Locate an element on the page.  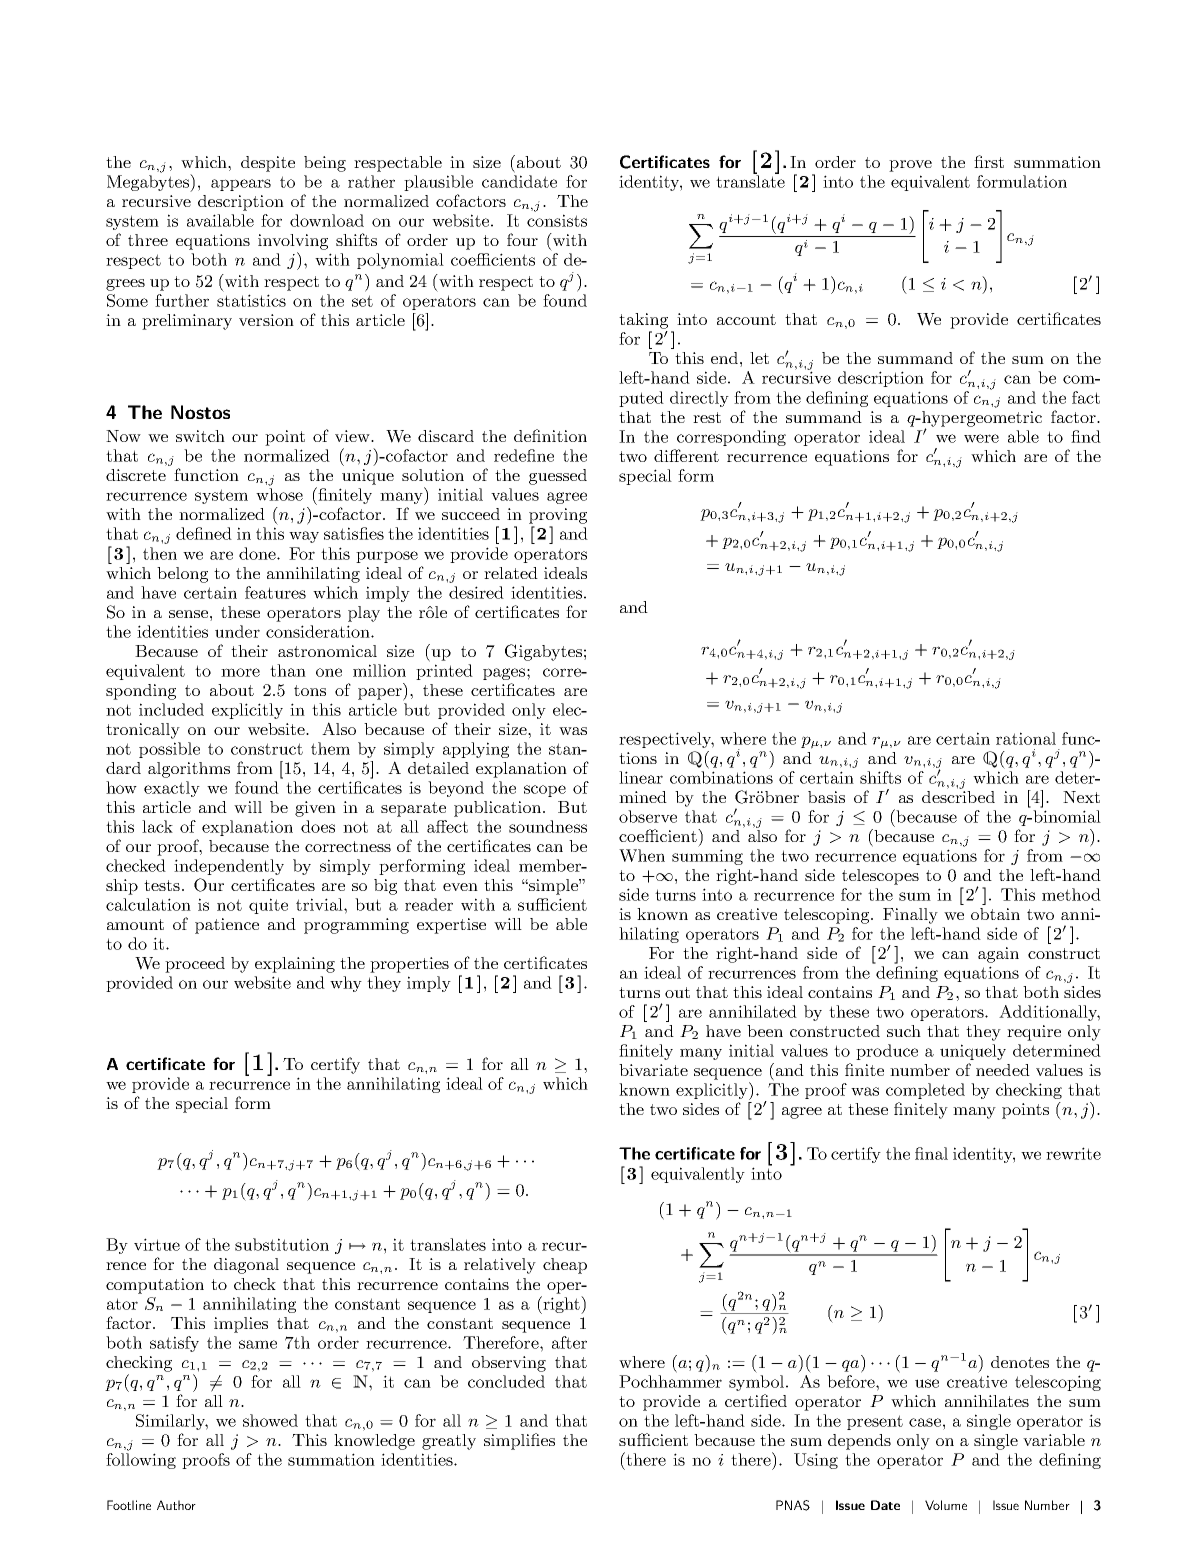
simplifies is located at coordinates (519, 1441).
